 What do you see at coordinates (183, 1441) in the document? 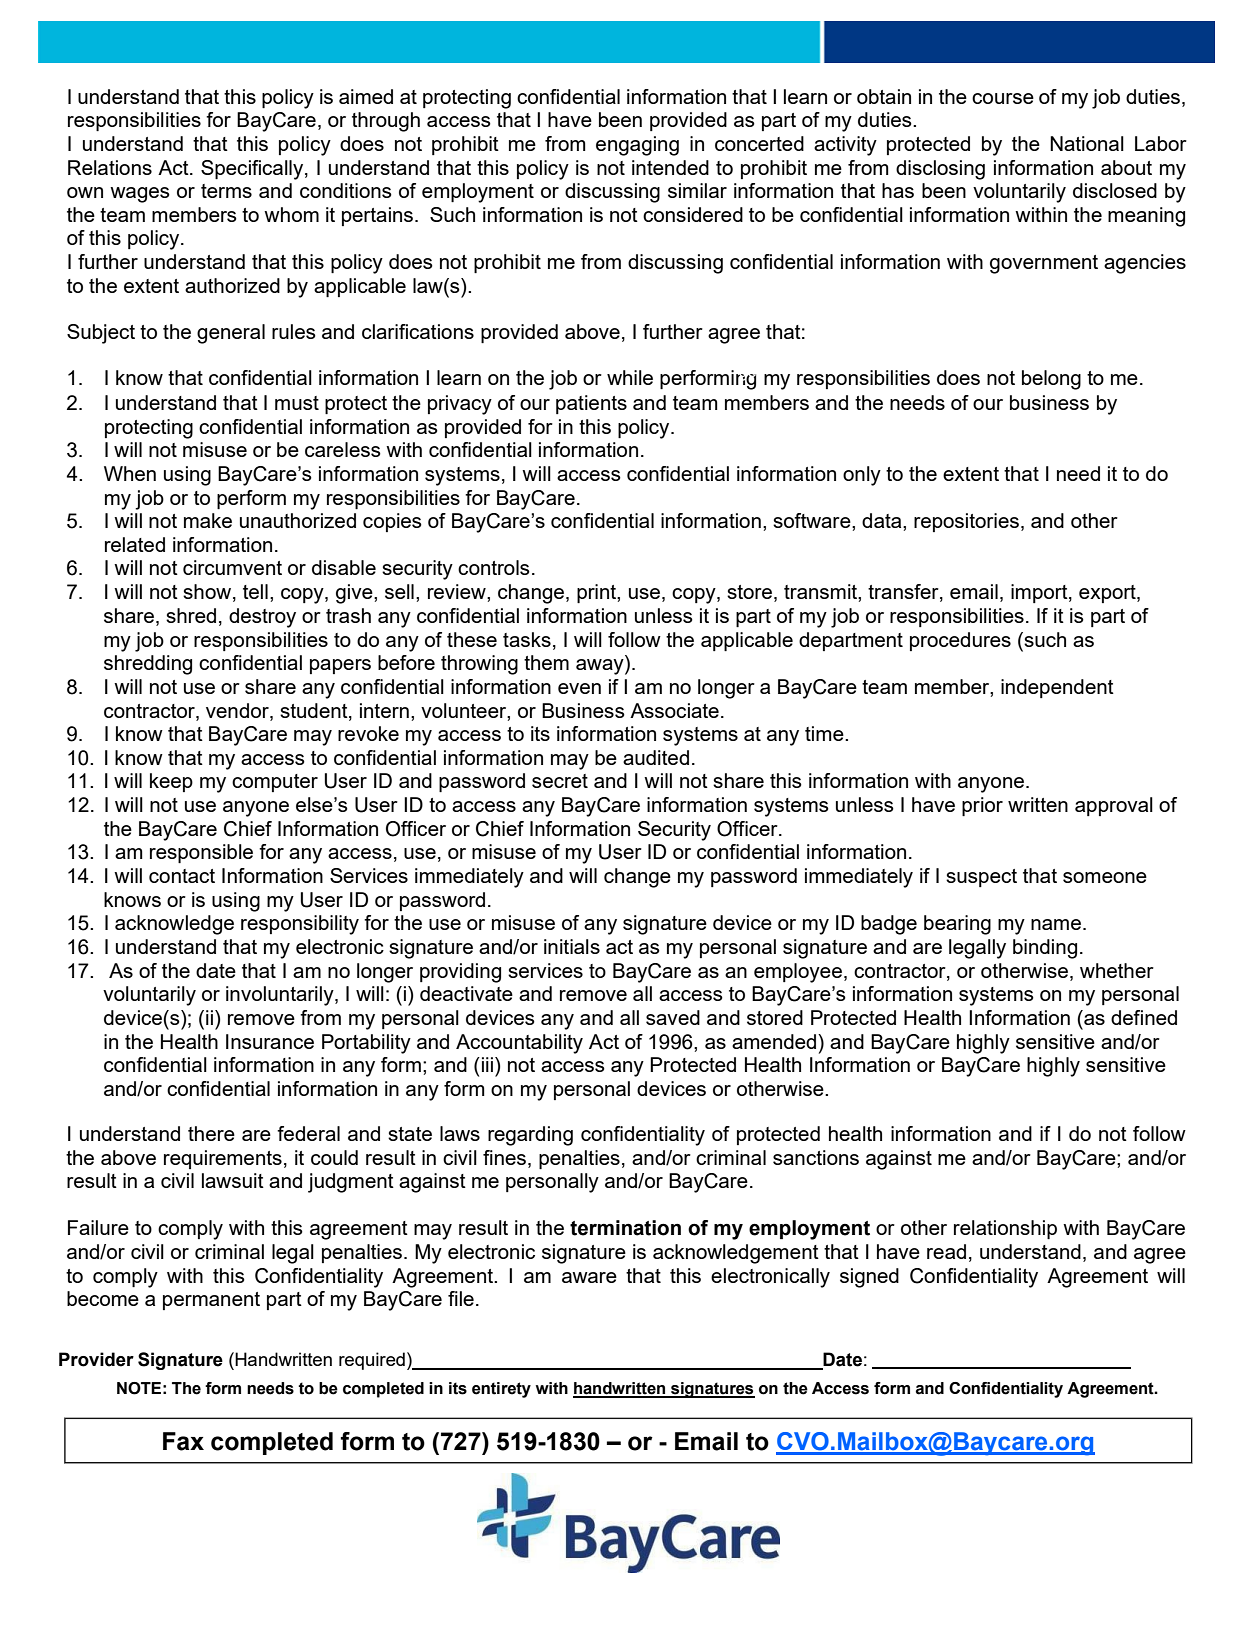
I see `Fax` at bounding box center [183, 1441].
